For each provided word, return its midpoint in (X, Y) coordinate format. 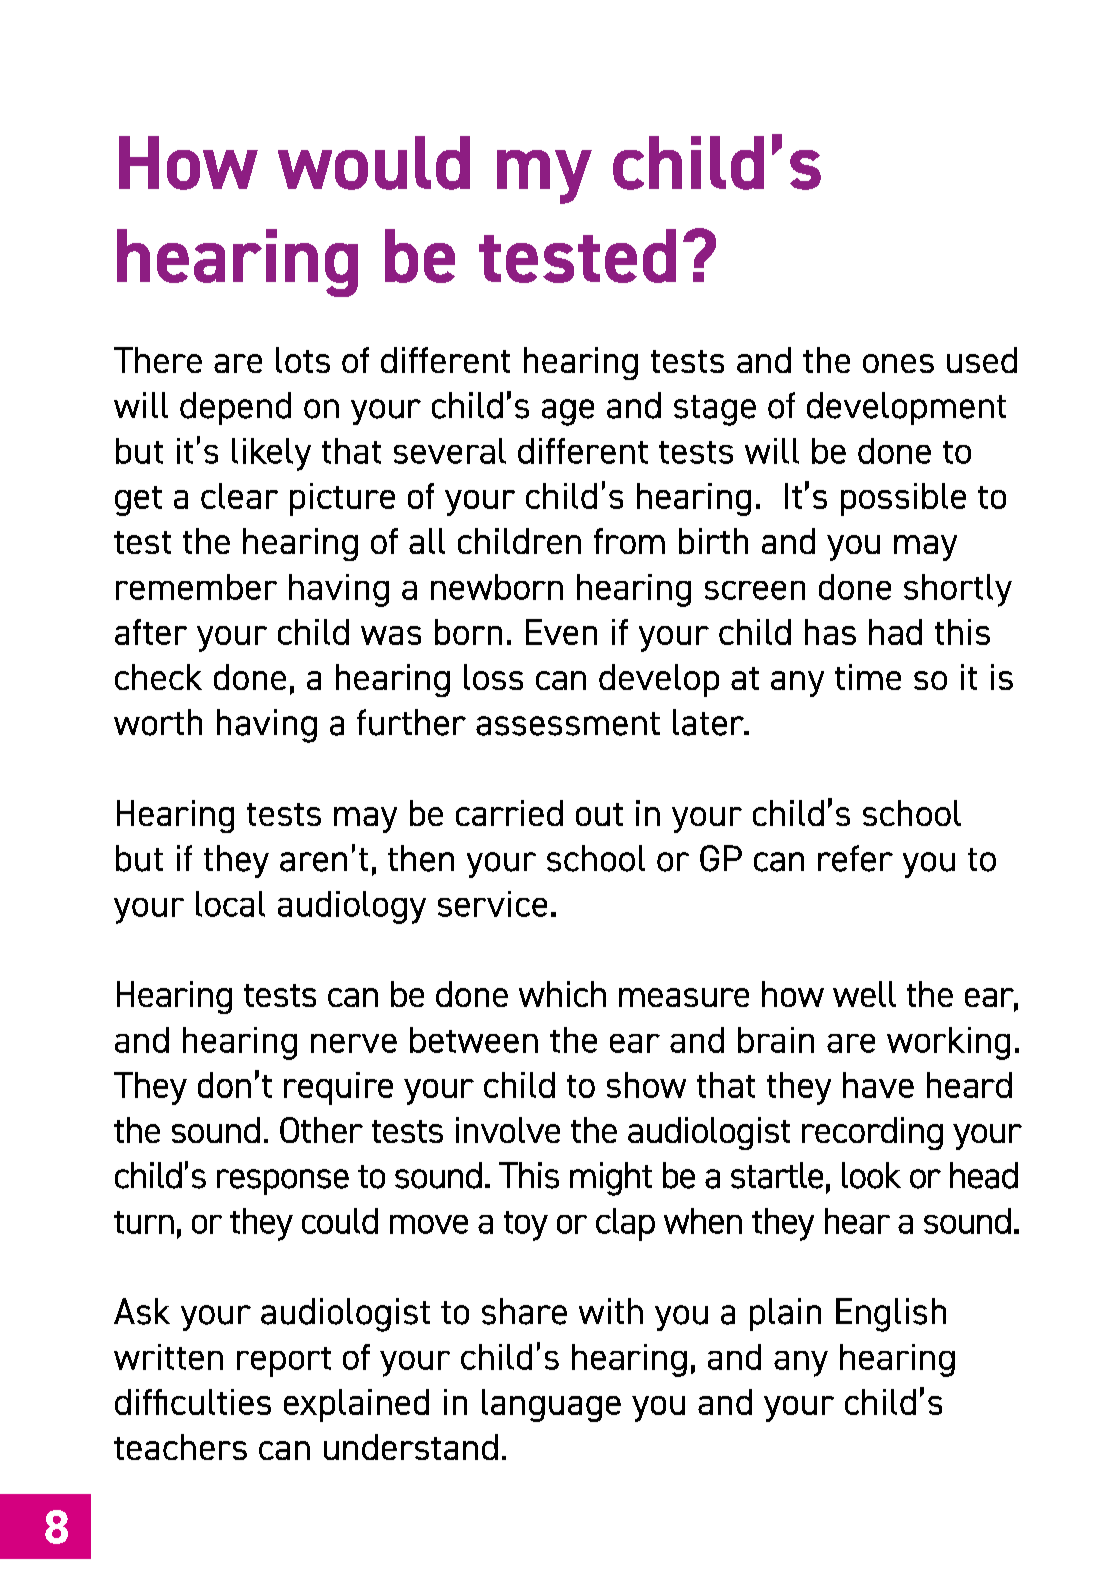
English (891, 1315)
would (374, 163)
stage (715, 410)
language (551, 1405)
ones (898, 363)
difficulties (193, 1402)
